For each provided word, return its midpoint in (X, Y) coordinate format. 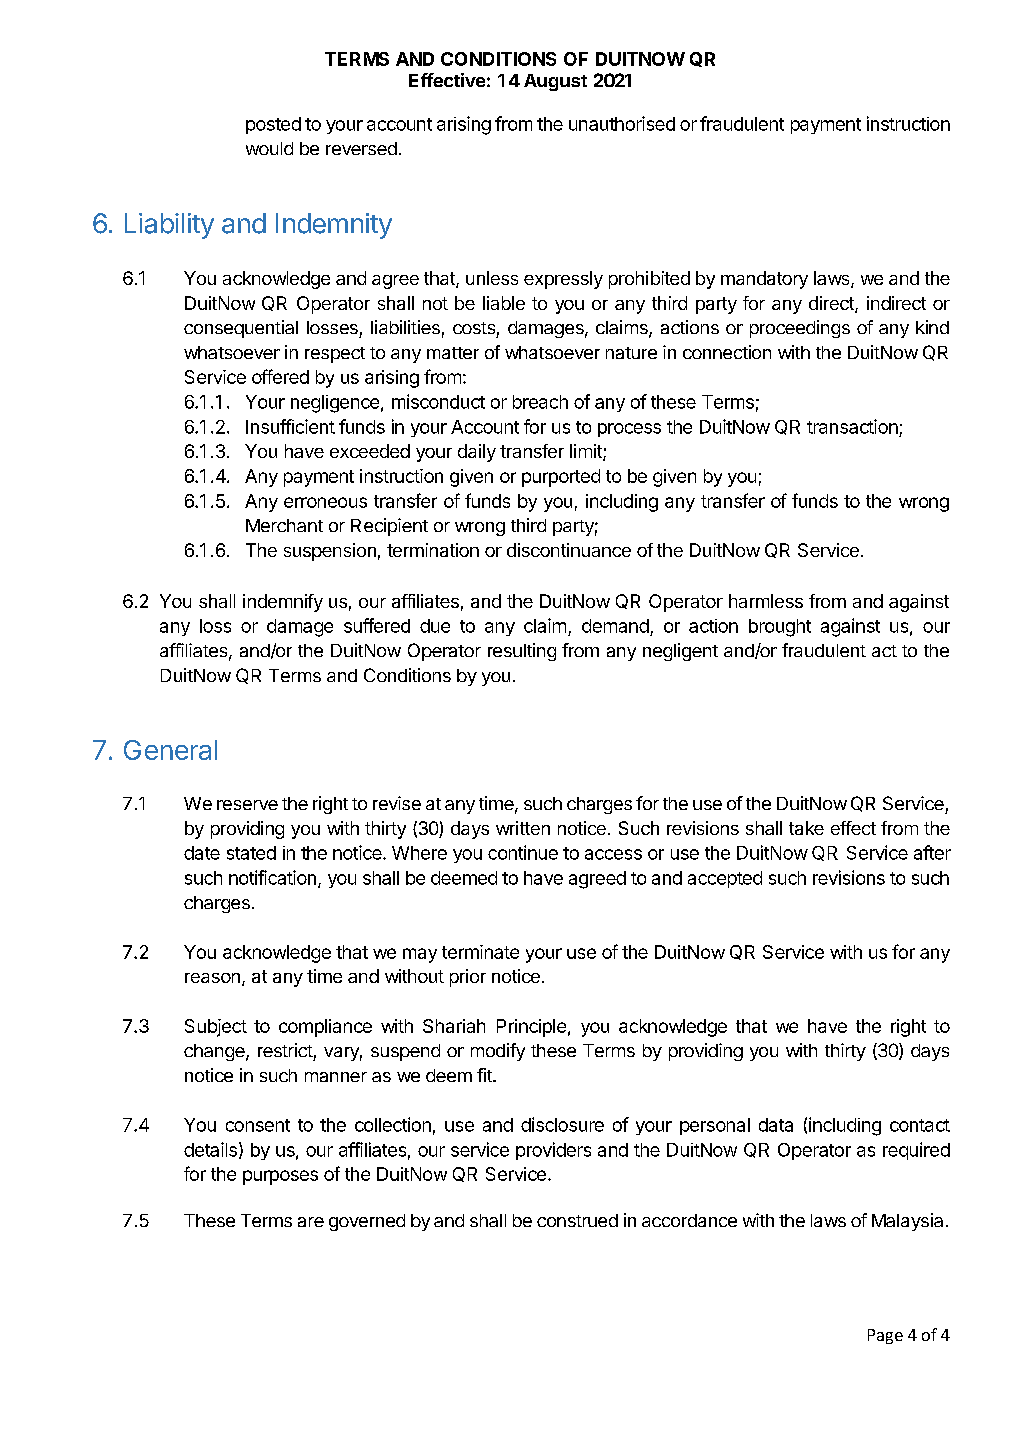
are (311, 1222)
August (555, 82)
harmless (766, 601)
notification (272, 877)
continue (523, 852)
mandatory (764, 280)
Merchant (284, 525)
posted (273, 125)
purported (561, 478)
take (806, 828)
